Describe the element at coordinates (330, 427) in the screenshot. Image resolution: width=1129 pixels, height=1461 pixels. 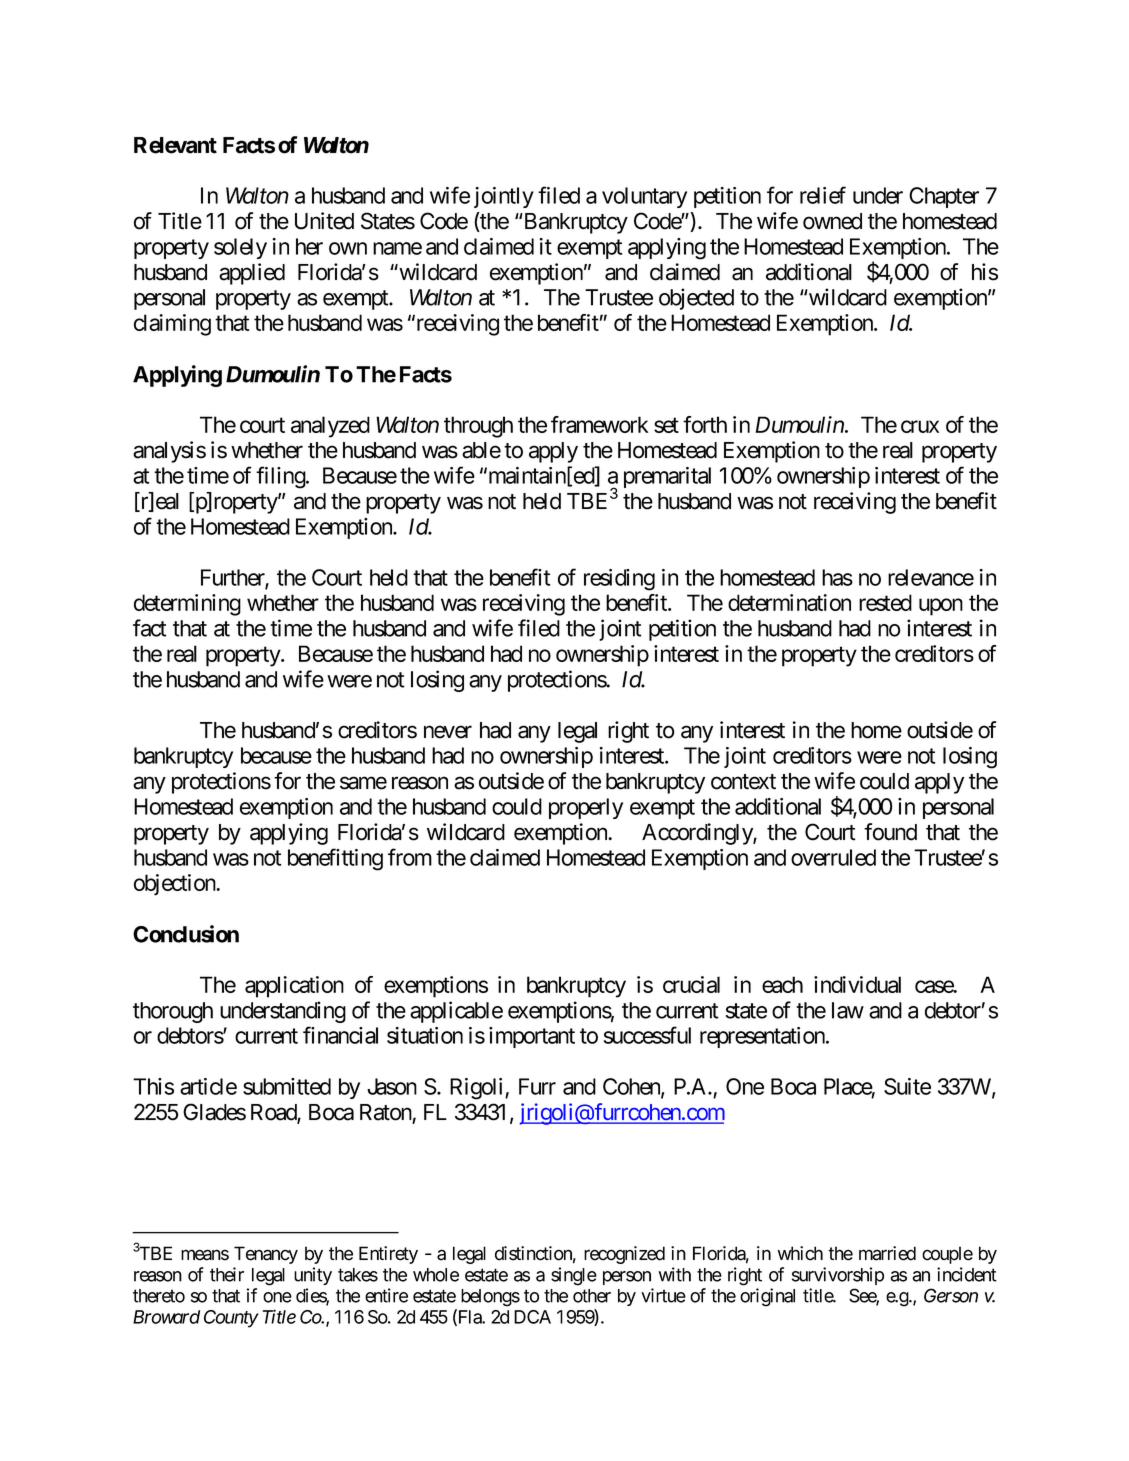
I see `analyzed` at that location.
